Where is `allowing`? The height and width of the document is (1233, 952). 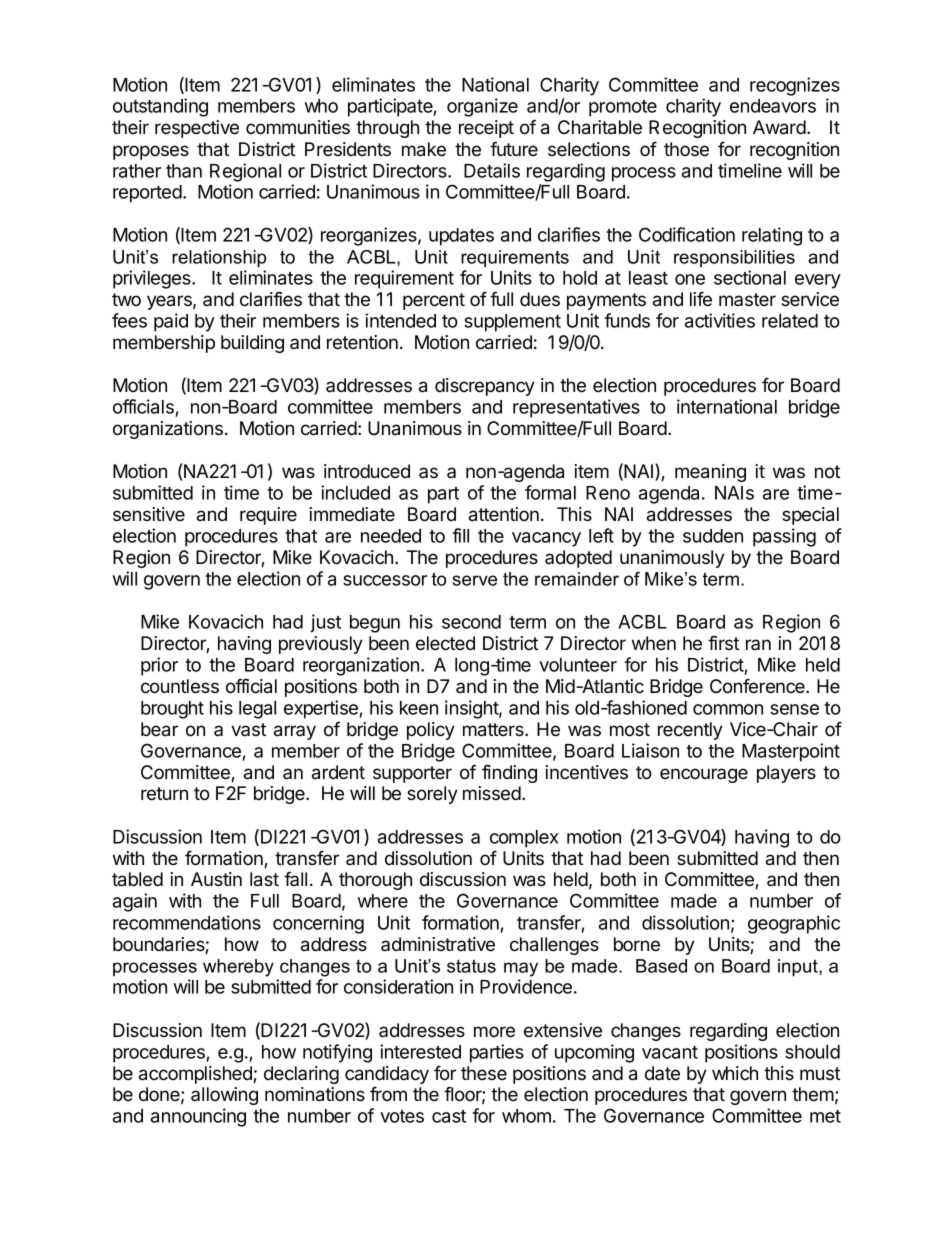 allowing is located at coordinates (224, 1096).
